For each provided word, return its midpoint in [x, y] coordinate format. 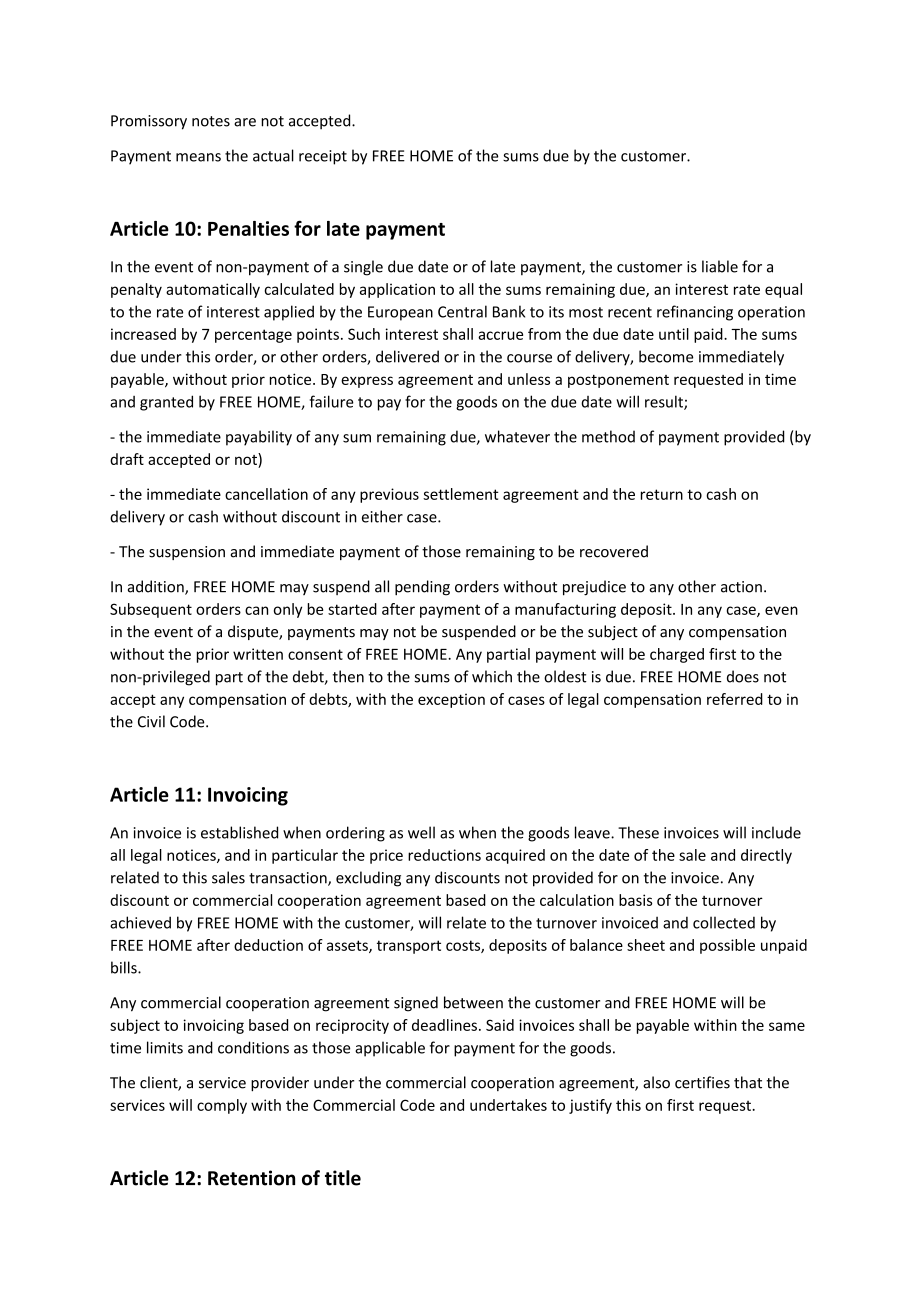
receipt [323, 157]
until [674, 334]
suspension [187, 553]
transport [409, 947]
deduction [268, 945]
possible [727, 946]
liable [720, 266]
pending [422, 588]
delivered [407, 356]
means [198, 157]
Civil [151, 721]
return [662, 494]
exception [451, 700]
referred [735, 699]
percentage [253, 336]
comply [222, 1106]
